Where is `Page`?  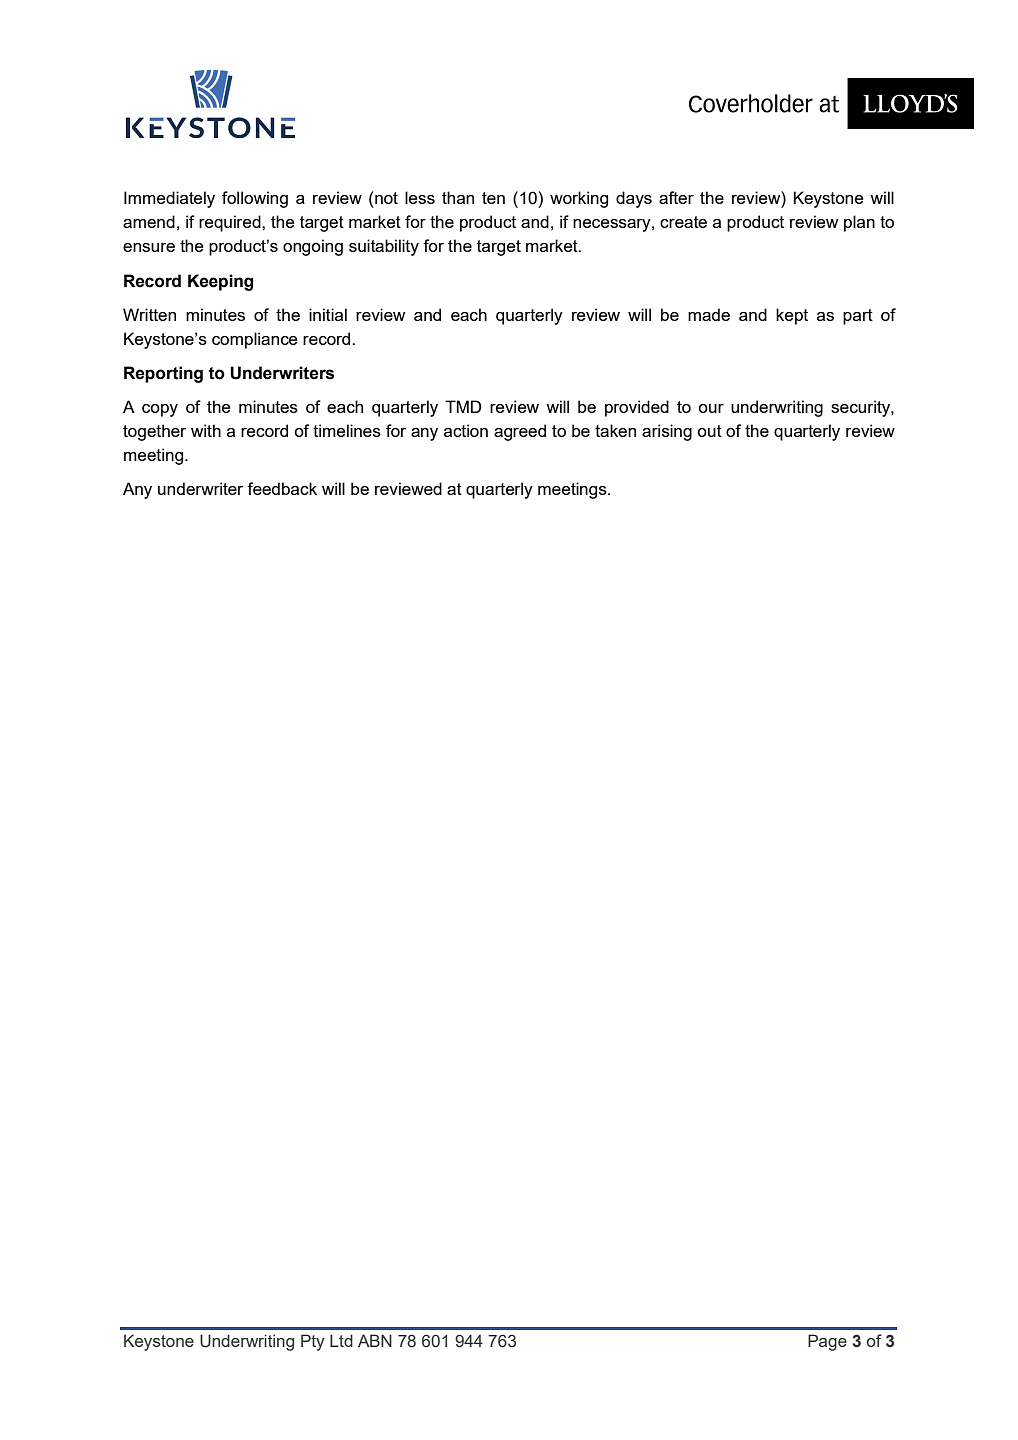
Page is located at coordinates (827, 1342).
